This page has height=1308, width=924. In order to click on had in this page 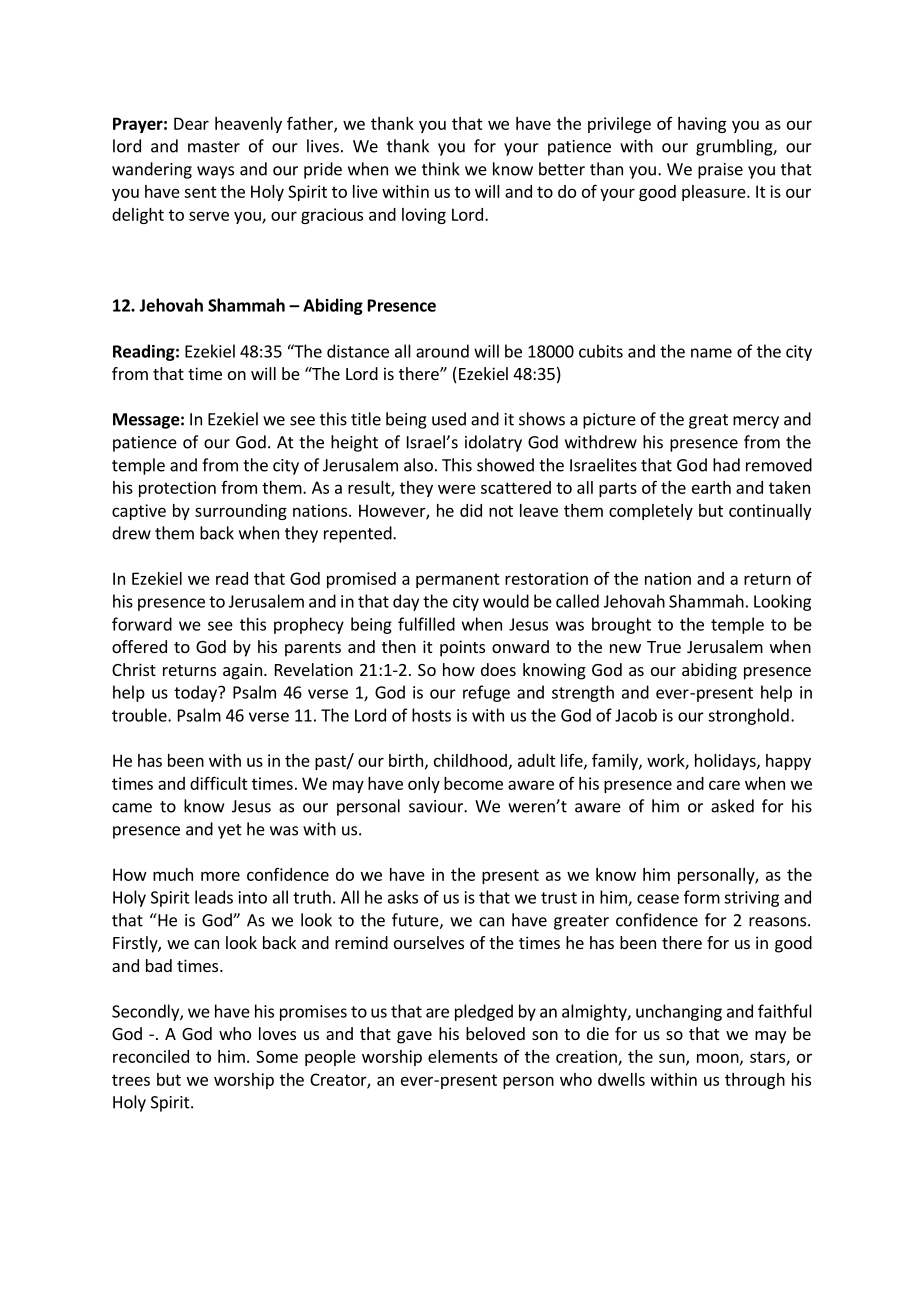, I will do `click(726, 465)`.
